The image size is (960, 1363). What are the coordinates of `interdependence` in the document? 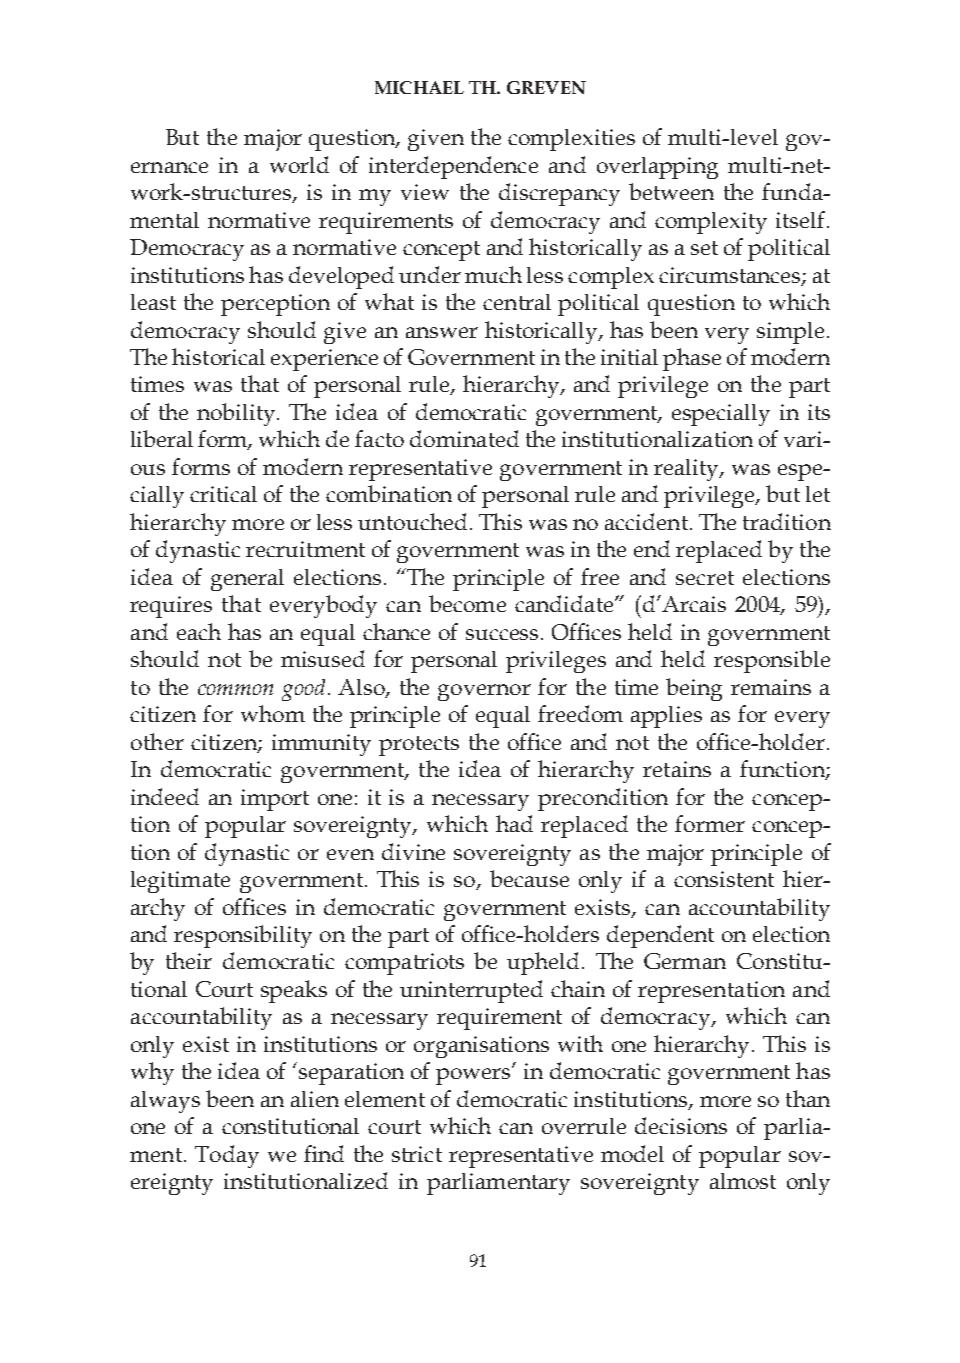 It's located at (453, 167).
